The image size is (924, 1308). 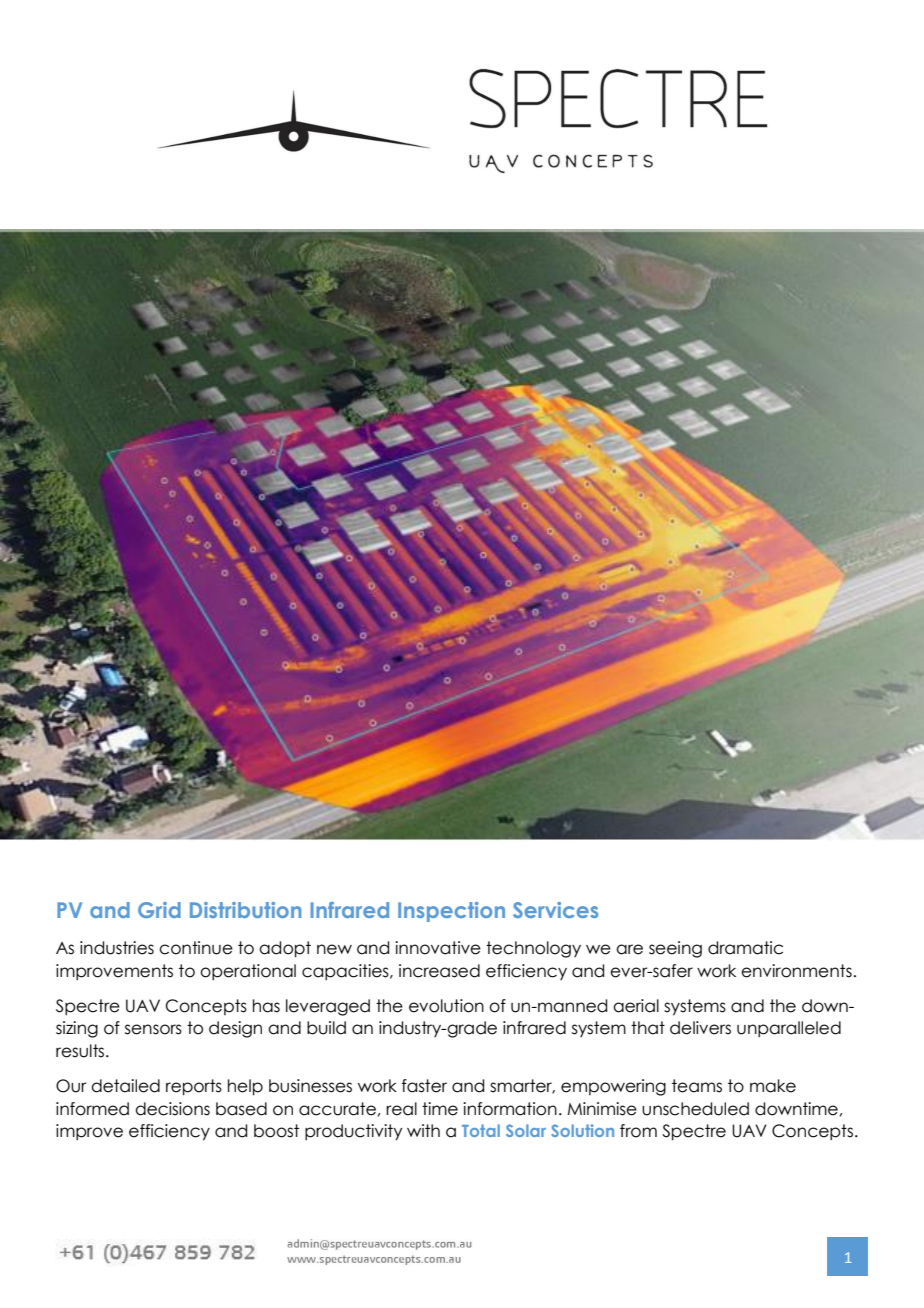 What do you see at coordinates (172, 1109) in the page?
I see `decisions` at bounding box center [172, 1109].
